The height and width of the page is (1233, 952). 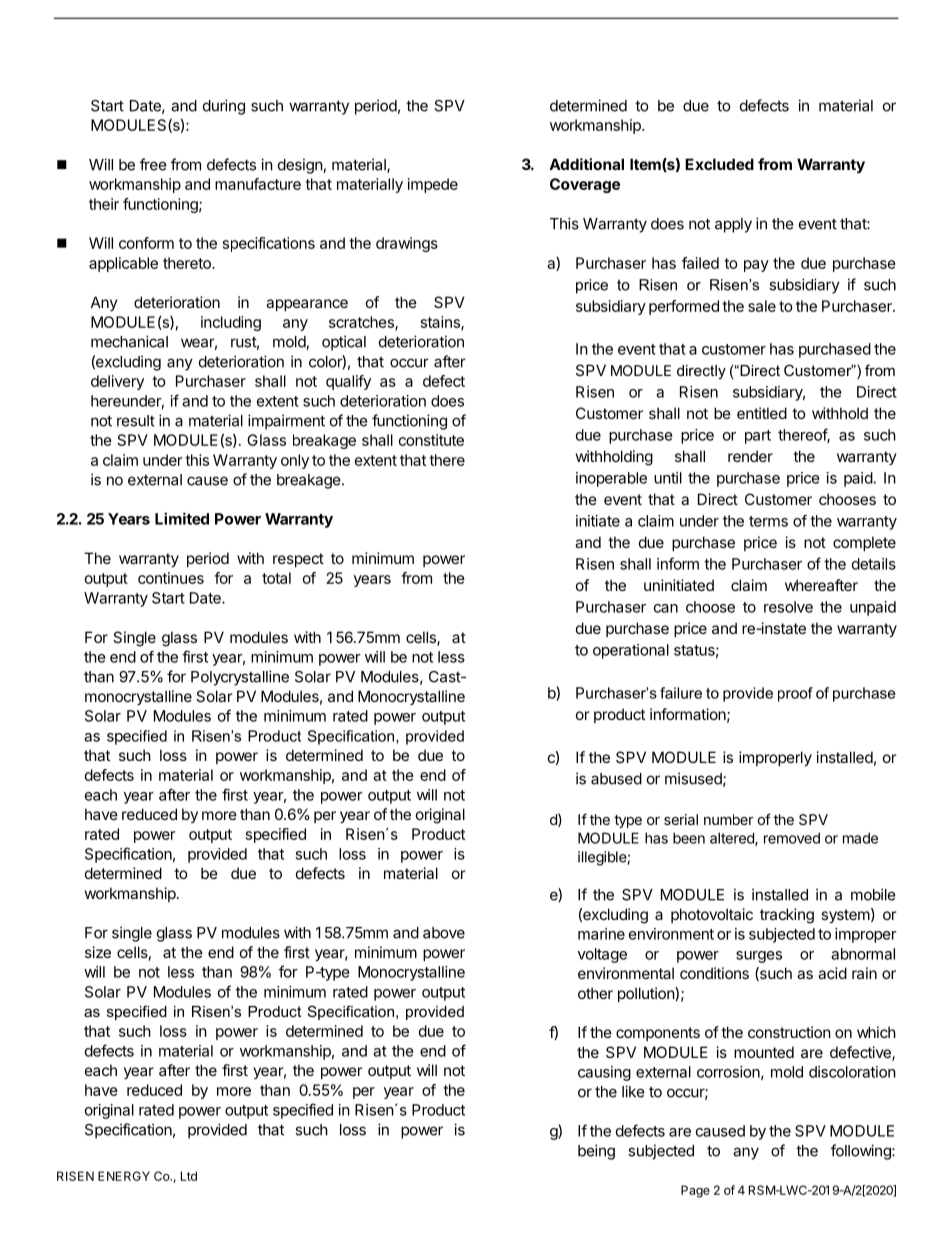 What do you see at coordinates (719, 164) in the page?
I see `Excluded` at bounding box center [719, 164].
